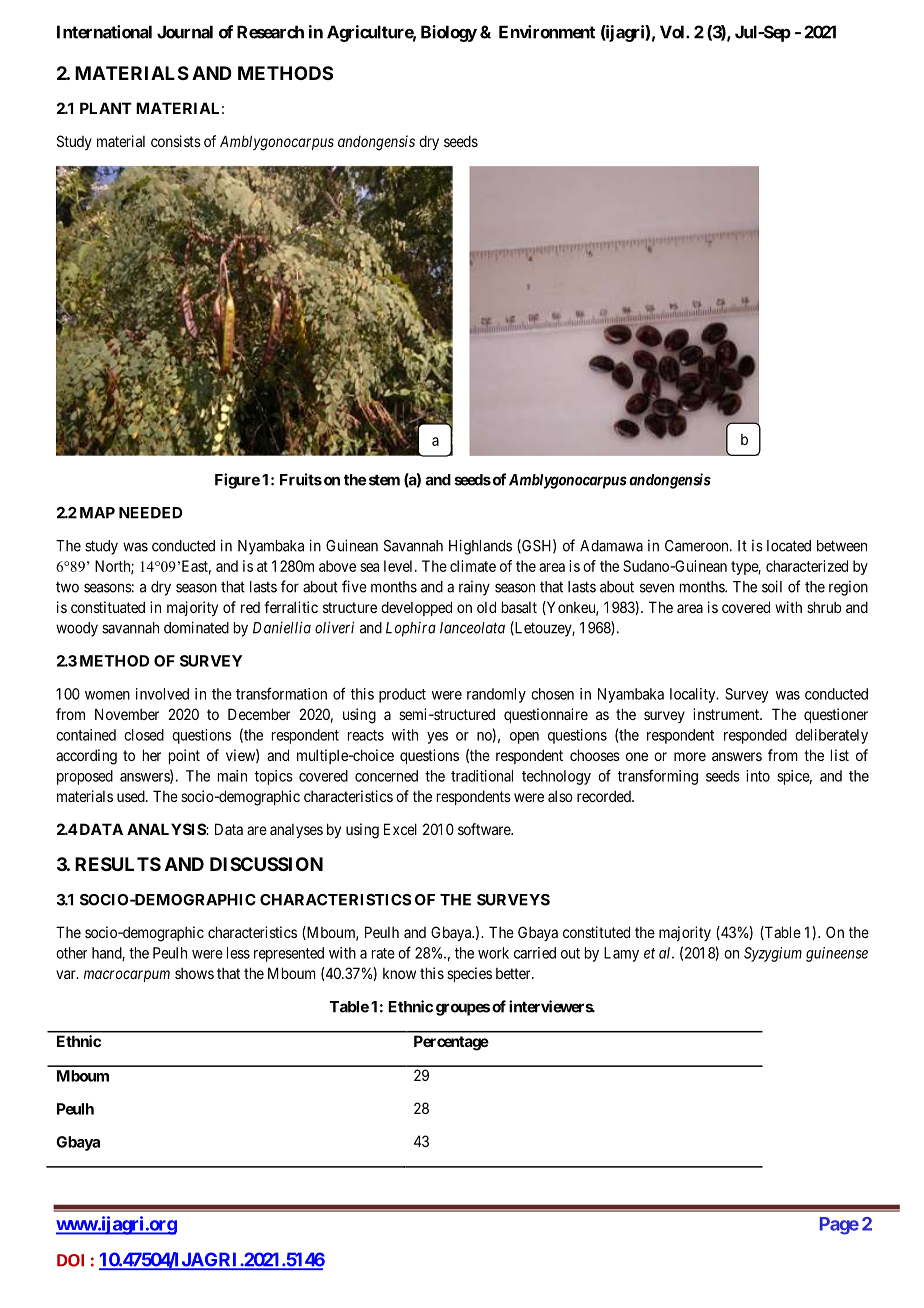 This screenshot has width=924, height=1308. What do you see at coordinates (70, 1260) in the screenshot?
I see `DOI` at bounding box center [70, 1260].
